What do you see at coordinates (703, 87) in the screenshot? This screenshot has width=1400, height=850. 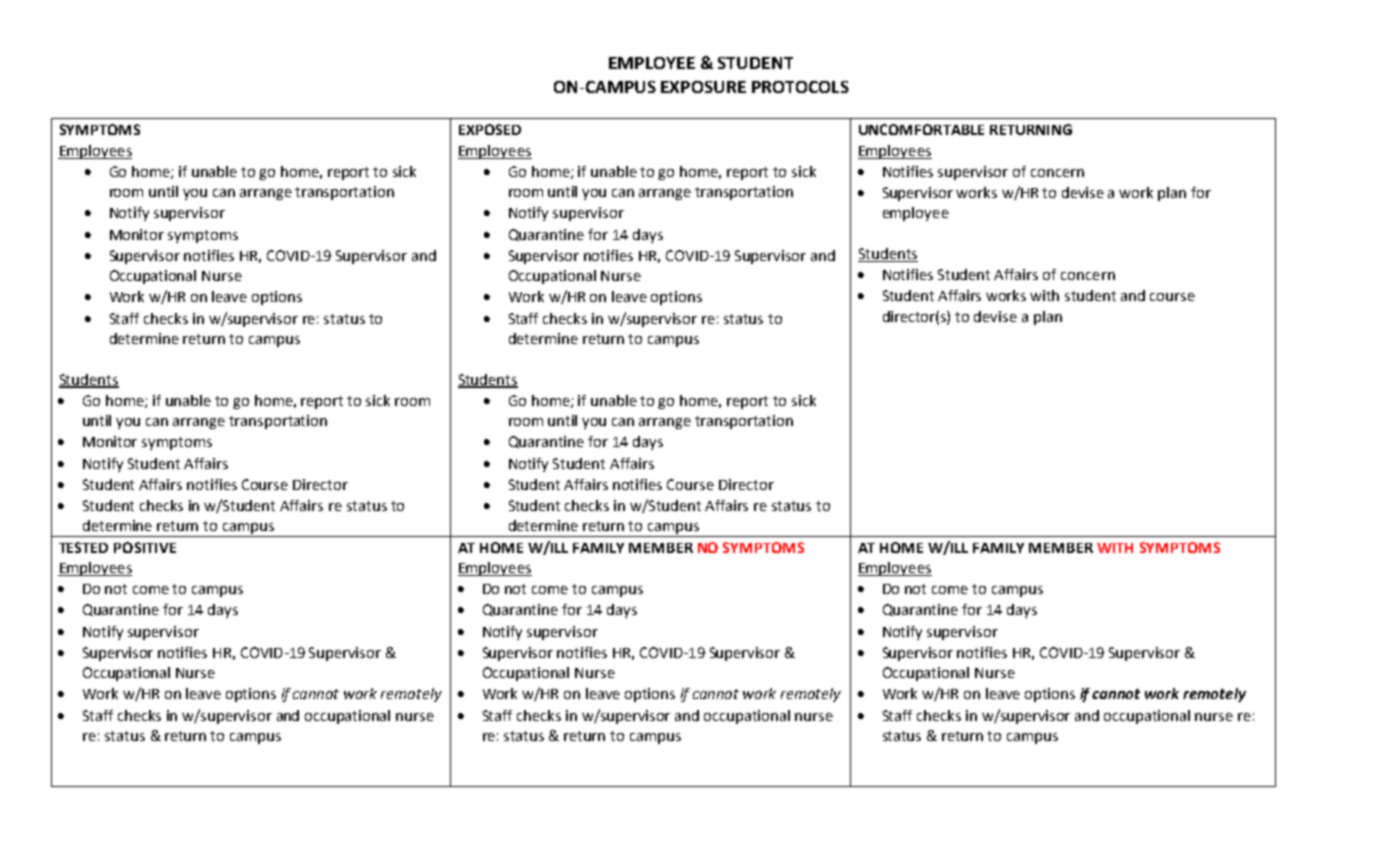 I see `EXPOSURE` at bounding box center [703, 87].
